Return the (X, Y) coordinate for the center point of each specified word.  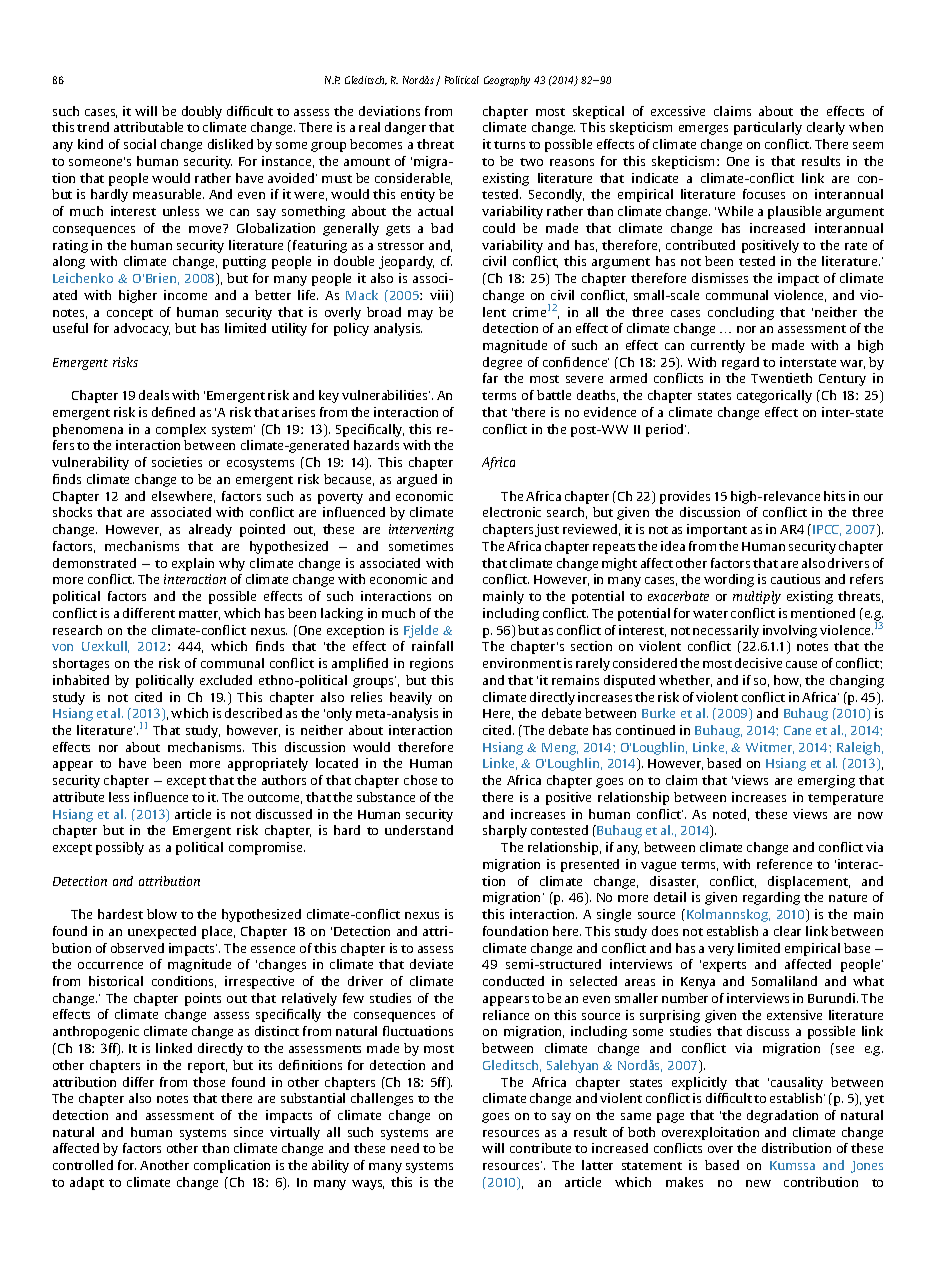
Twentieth (781, 378)
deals (154, 395)
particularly (768, 128)
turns (509, 145)
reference (784, 864)
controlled (83, 1165)
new (758, 1183)
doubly (202, 112)
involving (790, 631)
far (490, 378)
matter (199, 615)
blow (162, 914)
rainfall (432, 646)
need (405, 1148)
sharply (505, 831)
